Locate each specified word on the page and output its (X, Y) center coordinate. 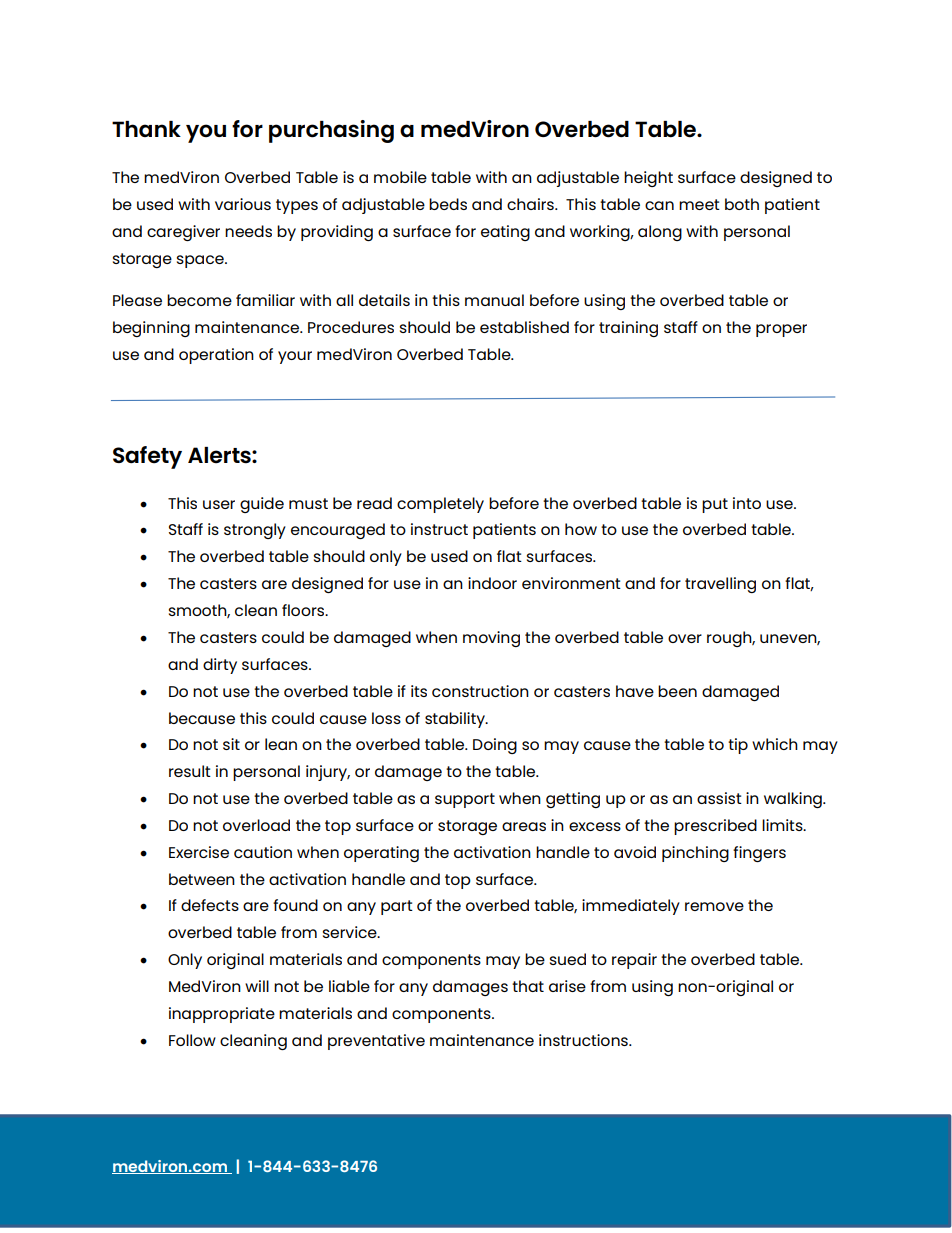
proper (781, 330)
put (715, 505)
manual (494, 300)
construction (480, 691)
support (465, 800)
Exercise (199, 852)
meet (699, 204)
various (243, 204)
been (677, 691)
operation (216, 356)
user (219, 504)
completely (440, 505)
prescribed (715, 827)
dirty (220, 666)
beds (448, 204)
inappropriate (222, 1015)
